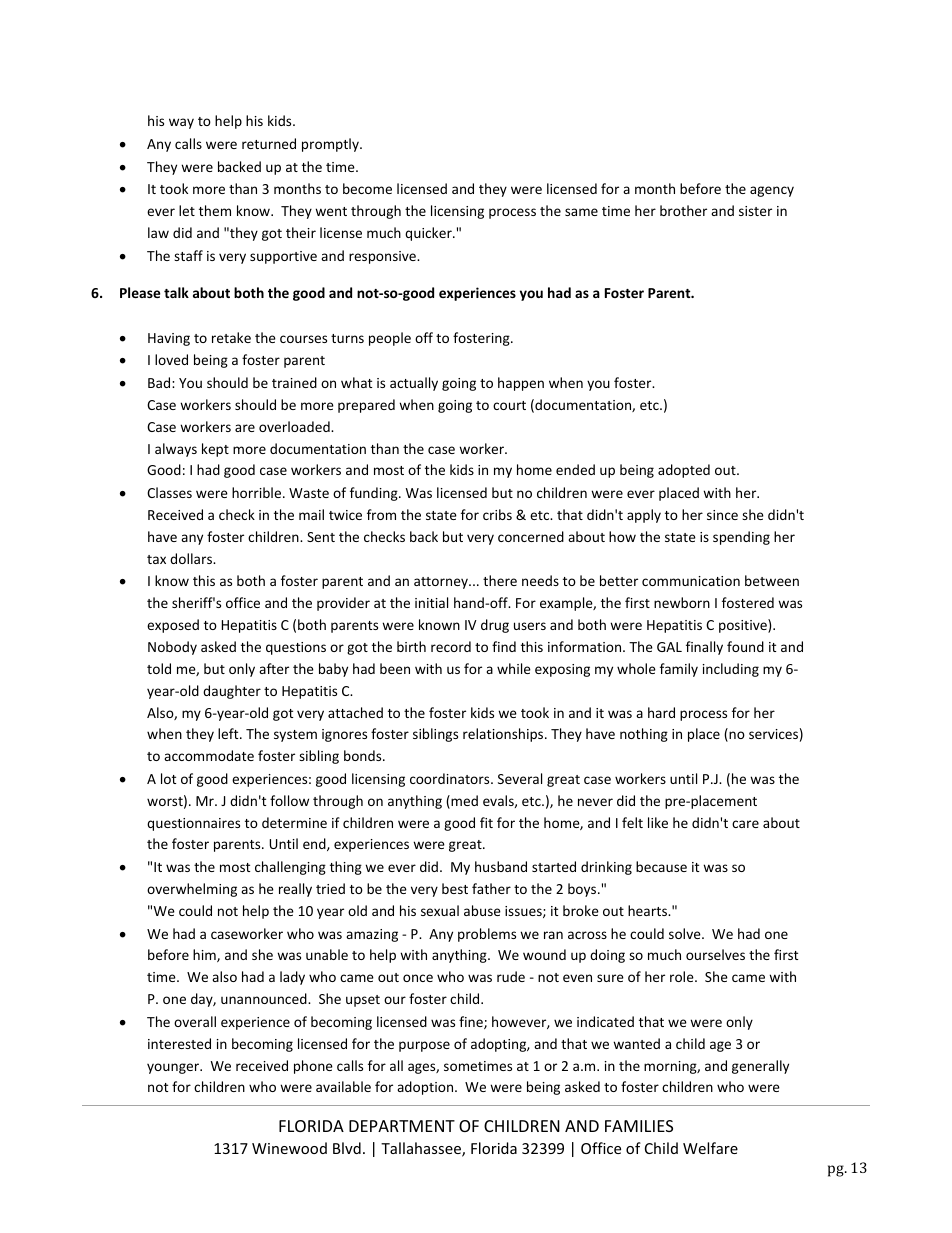 Image resolution: width=952 pixels, height=1233 pixels. I want to click on brother, so click(683, 210).
